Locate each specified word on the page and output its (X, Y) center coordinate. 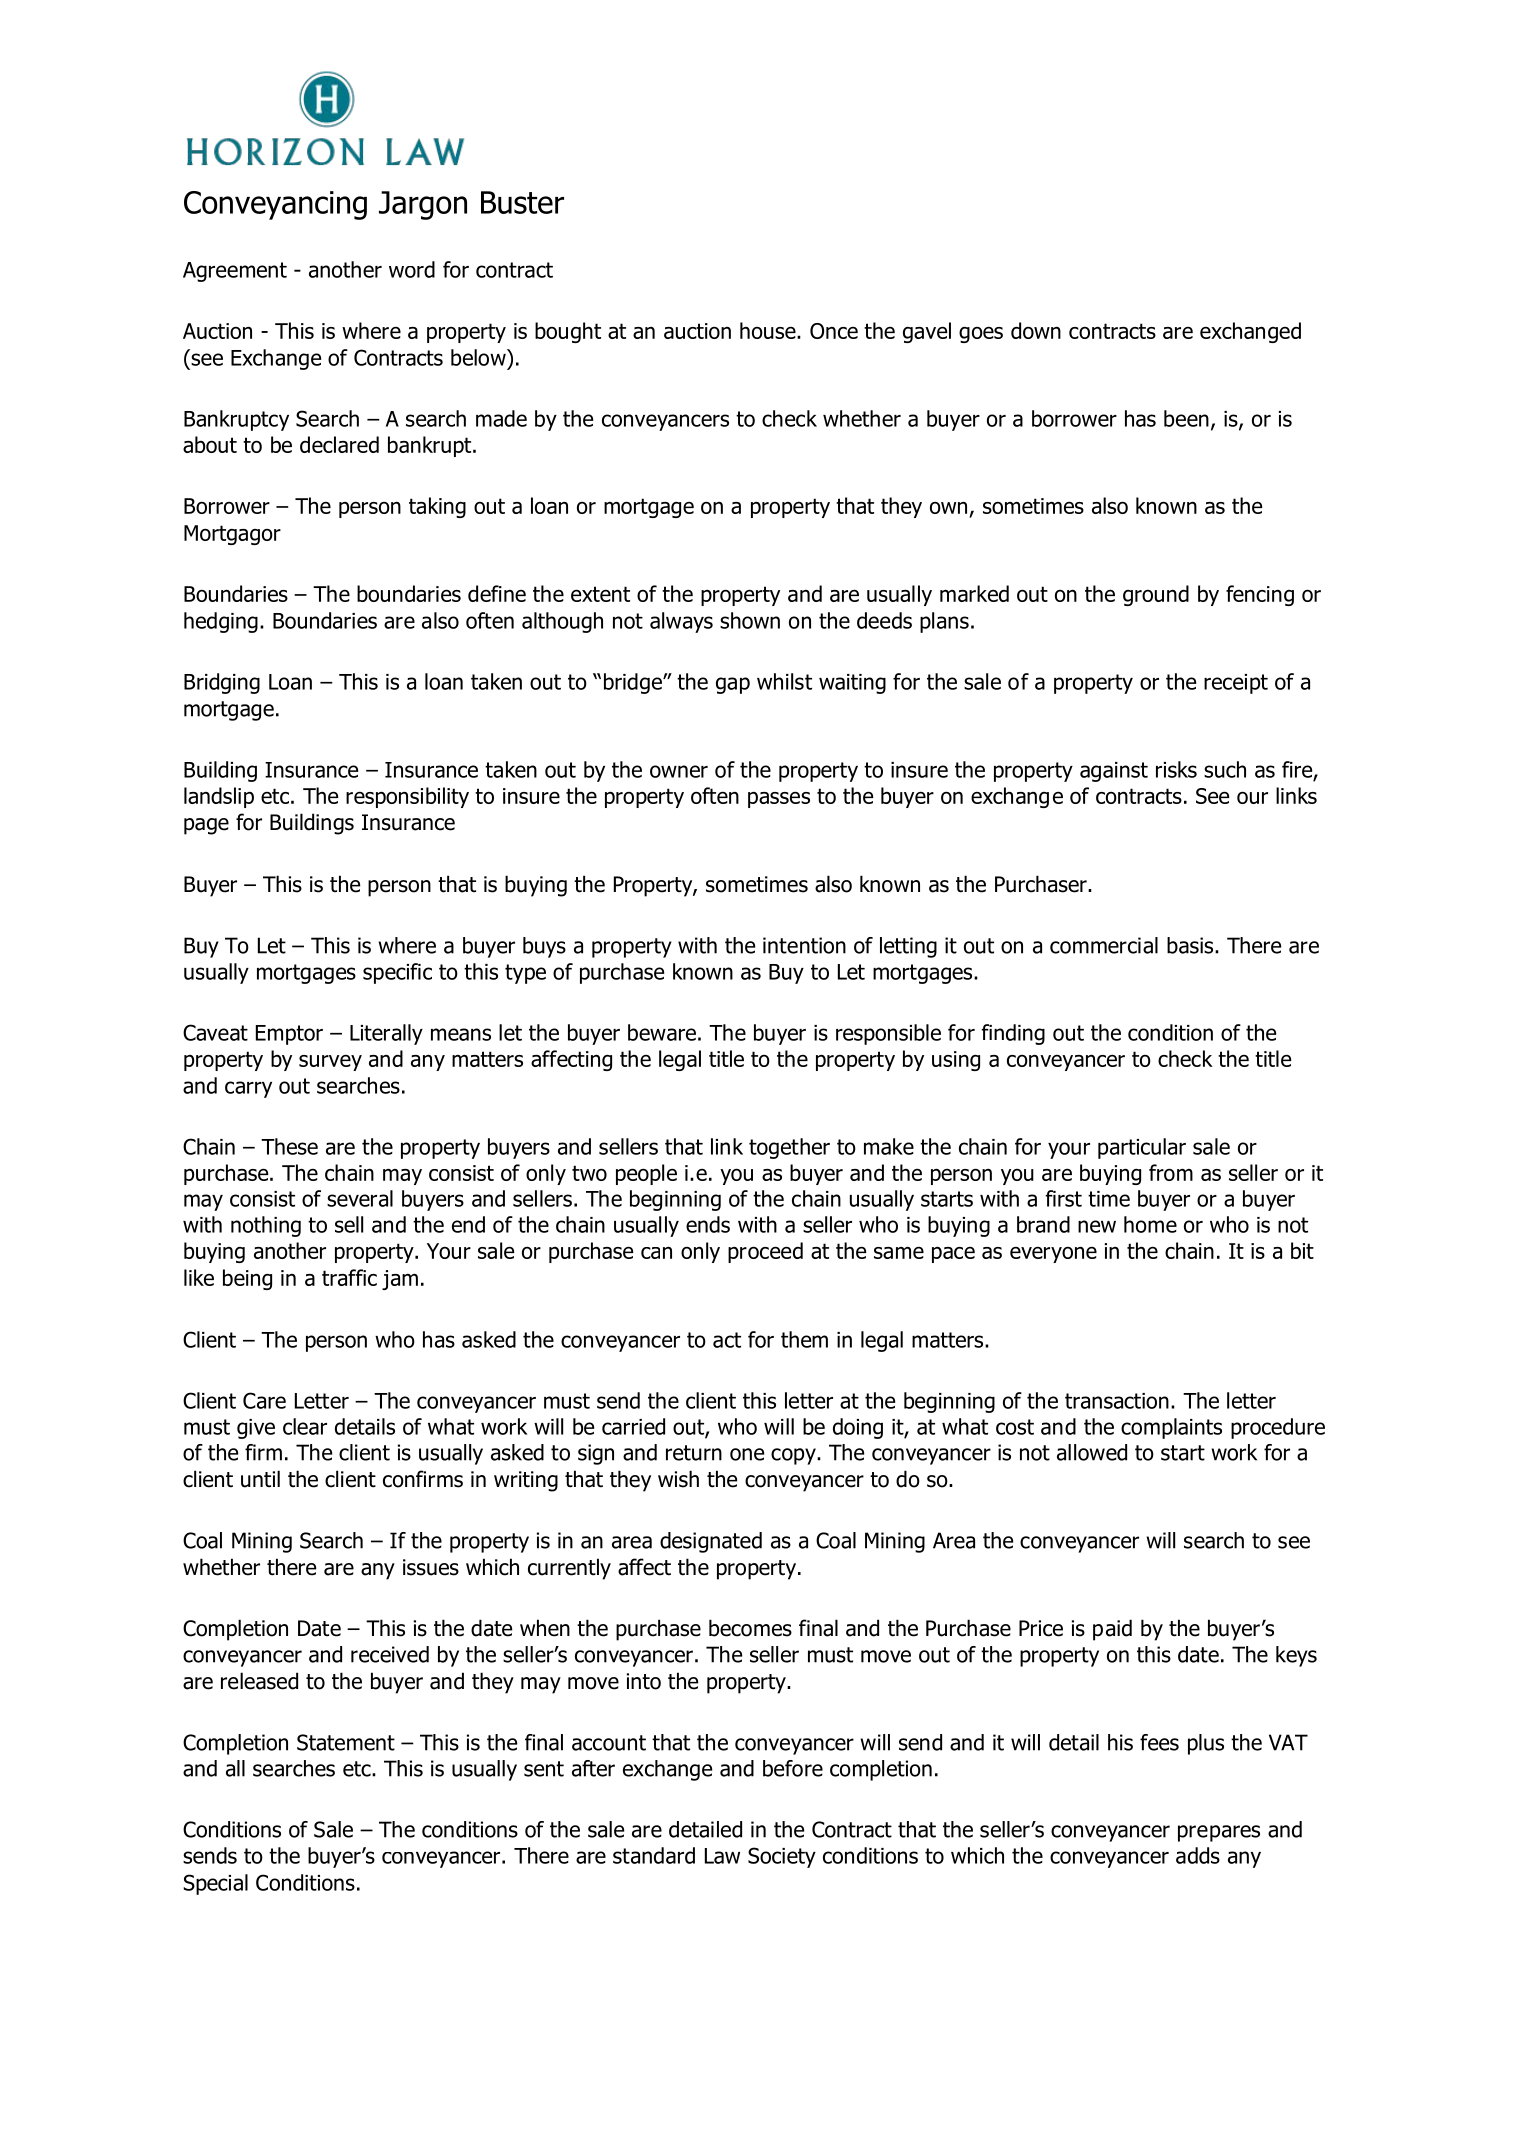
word (412, 269)
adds (1198, 1855)
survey (330, 1063)
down (1036, 330)
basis (1191, 945)
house (769, 330)
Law (722, 1856)
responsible (888, 1034)
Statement (346, 1742)
